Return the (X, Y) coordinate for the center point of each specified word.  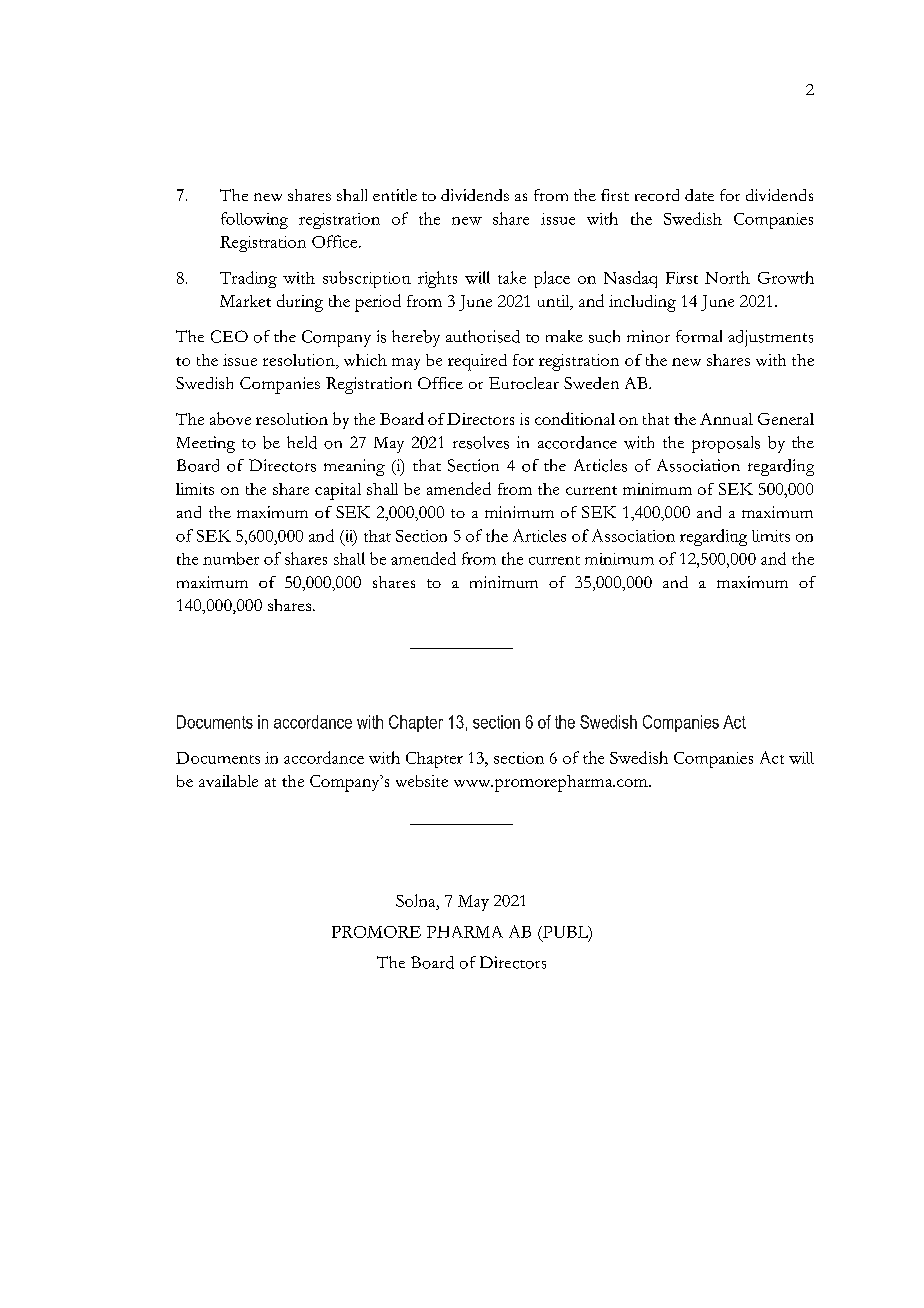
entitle (395, 195)
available (228, 781)
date (699, 195)
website (422, 781)
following (254, 220)
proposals (726, 444)
